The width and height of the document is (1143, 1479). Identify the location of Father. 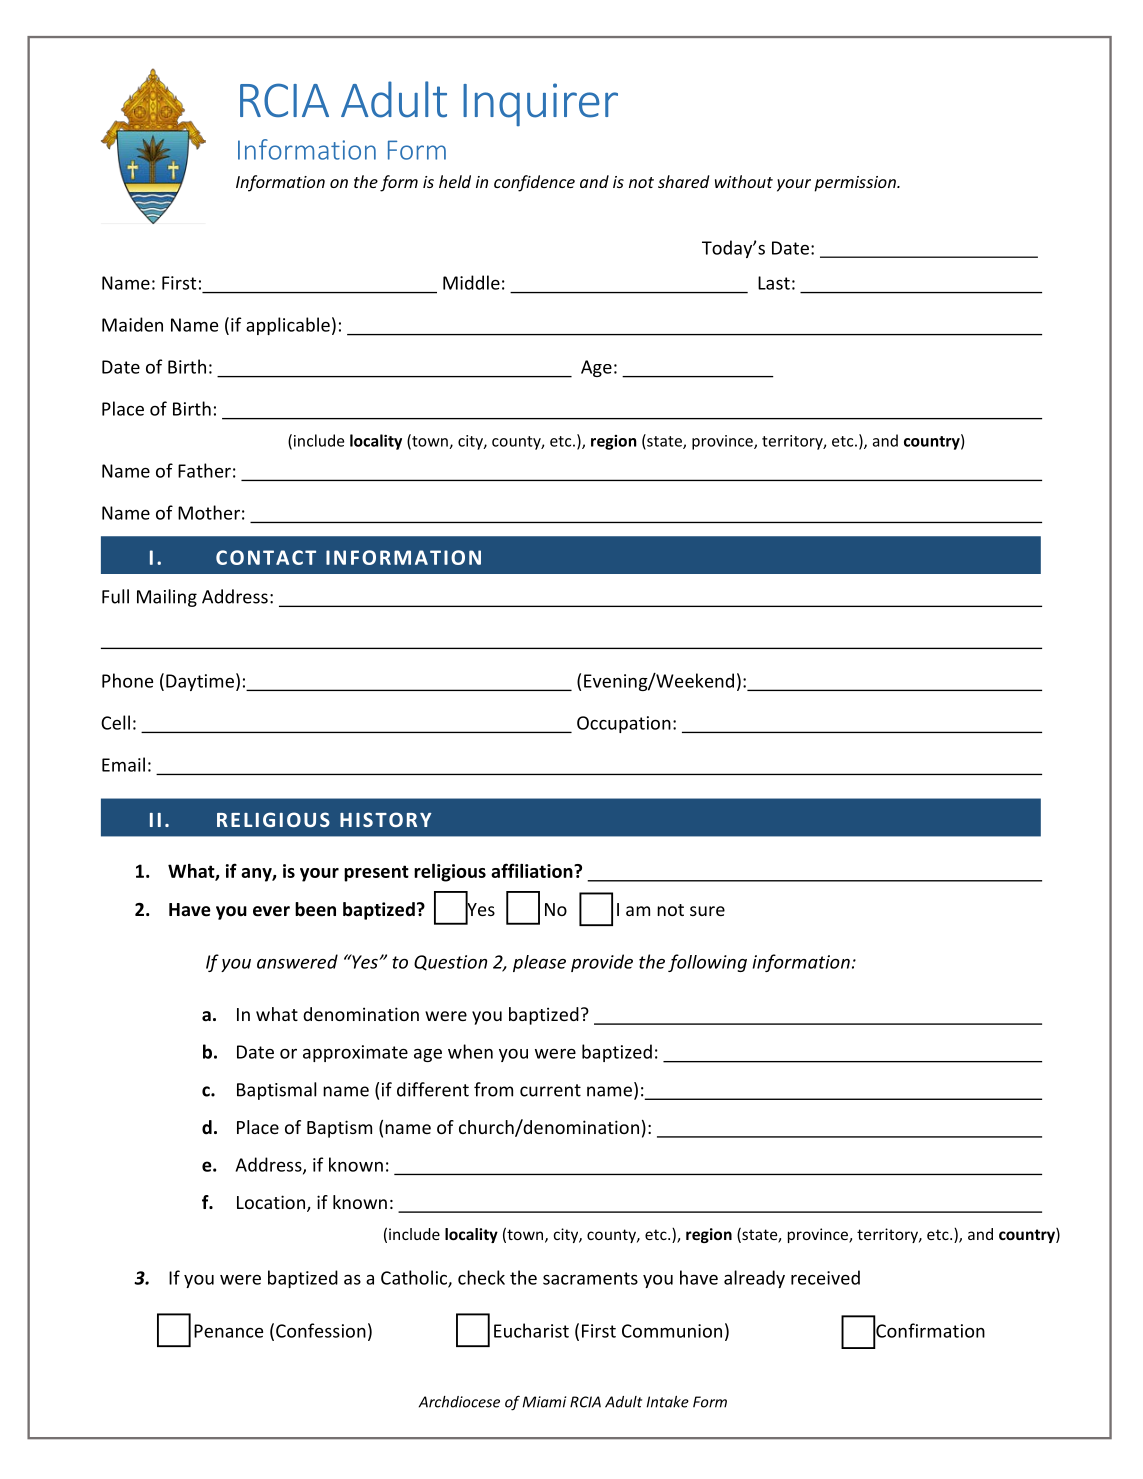
(204, 470).
